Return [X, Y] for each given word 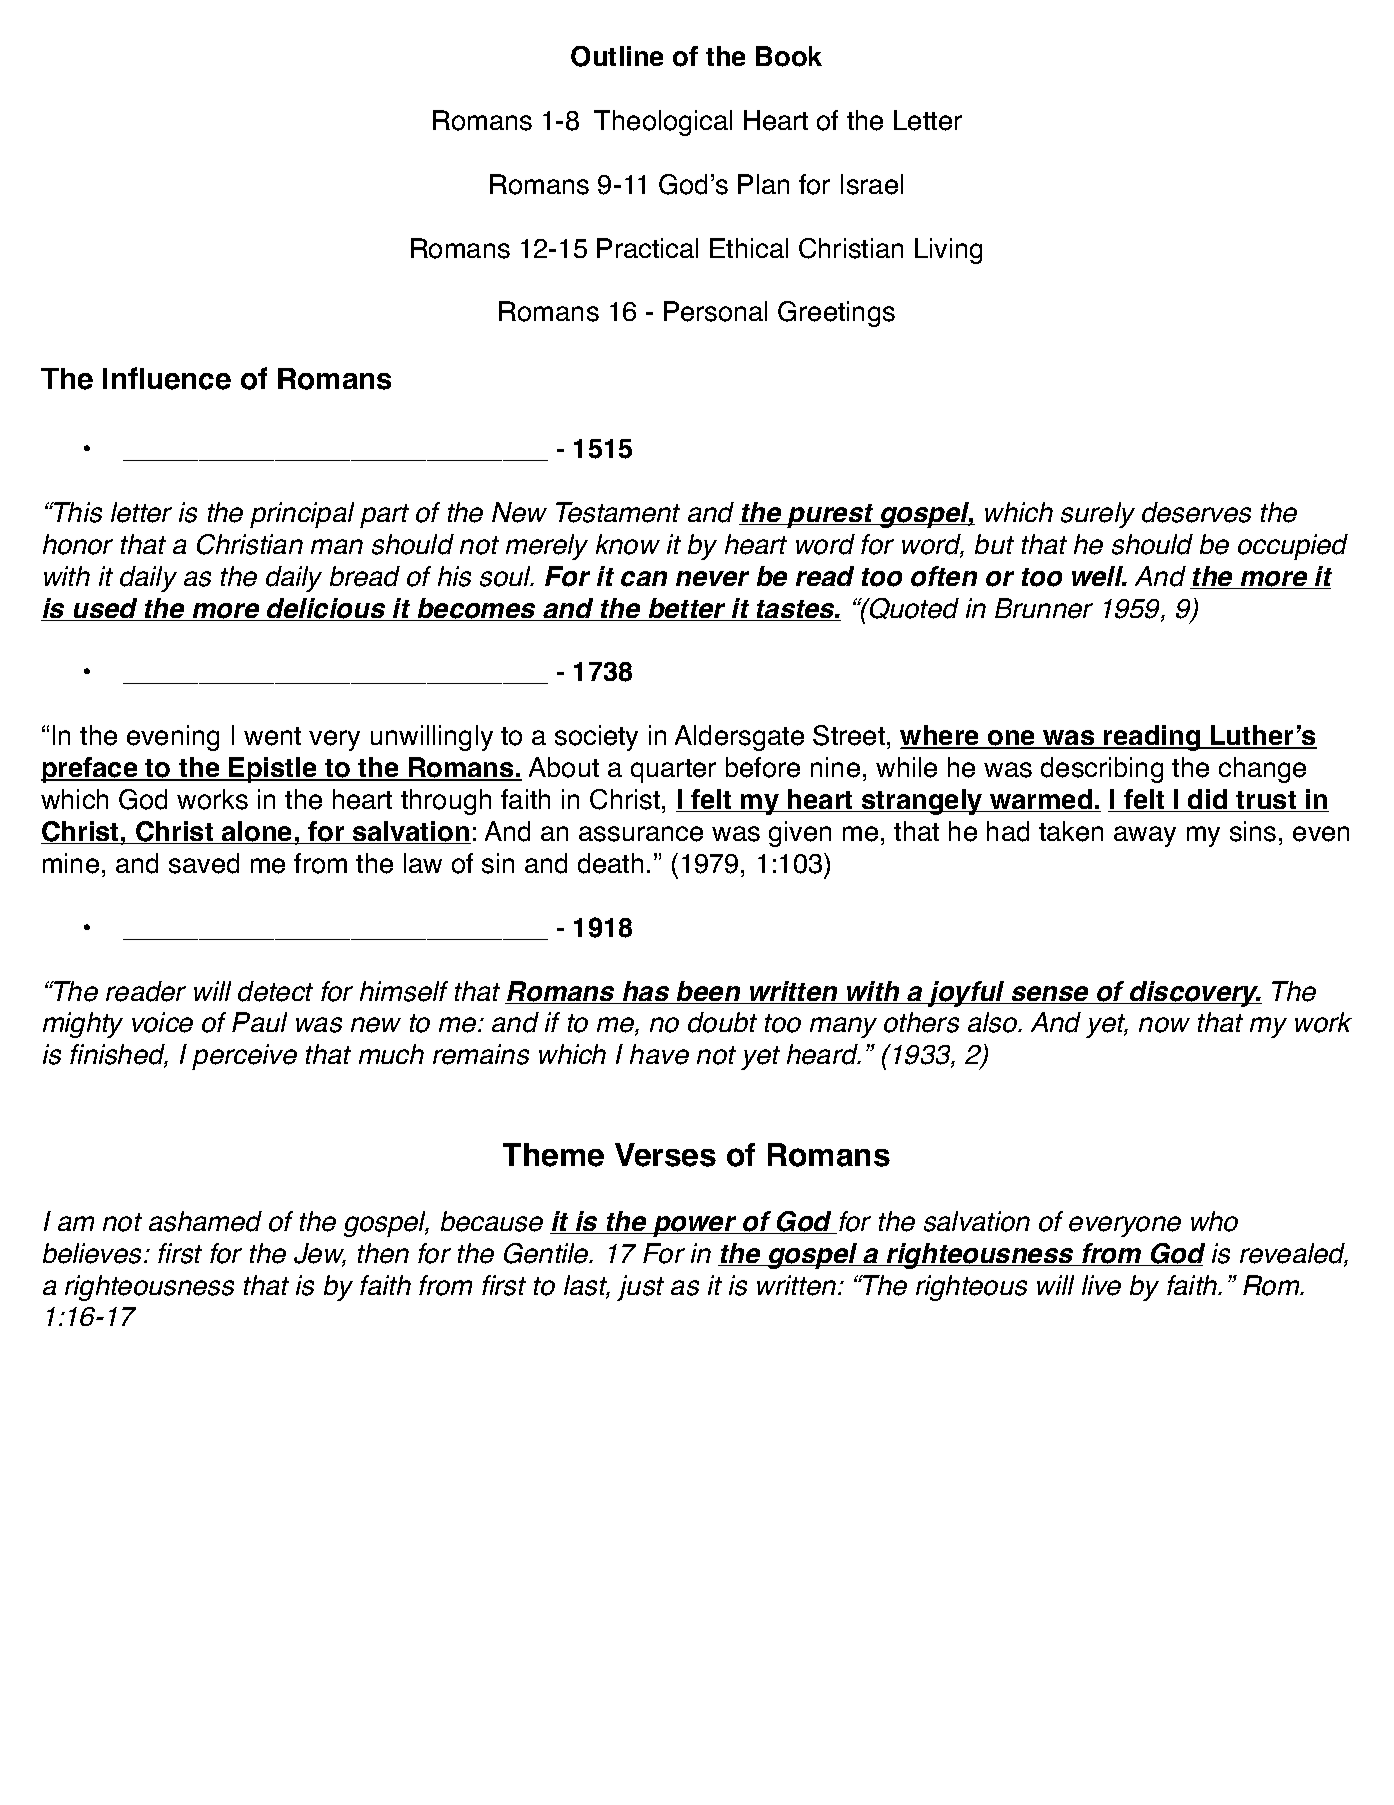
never [712, 578]
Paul [259, 1022]
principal [302, 515]
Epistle [273, 770]
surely [1098, 515]
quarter [673, 771]
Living [948, 251]
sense [1050, 995]
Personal [715, 311]
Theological [663, 123]
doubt [722, 1022]
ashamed [205, 1221]
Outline [617, 56]
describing [1102, 770]
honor [78, 544]
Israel [872, 184]
